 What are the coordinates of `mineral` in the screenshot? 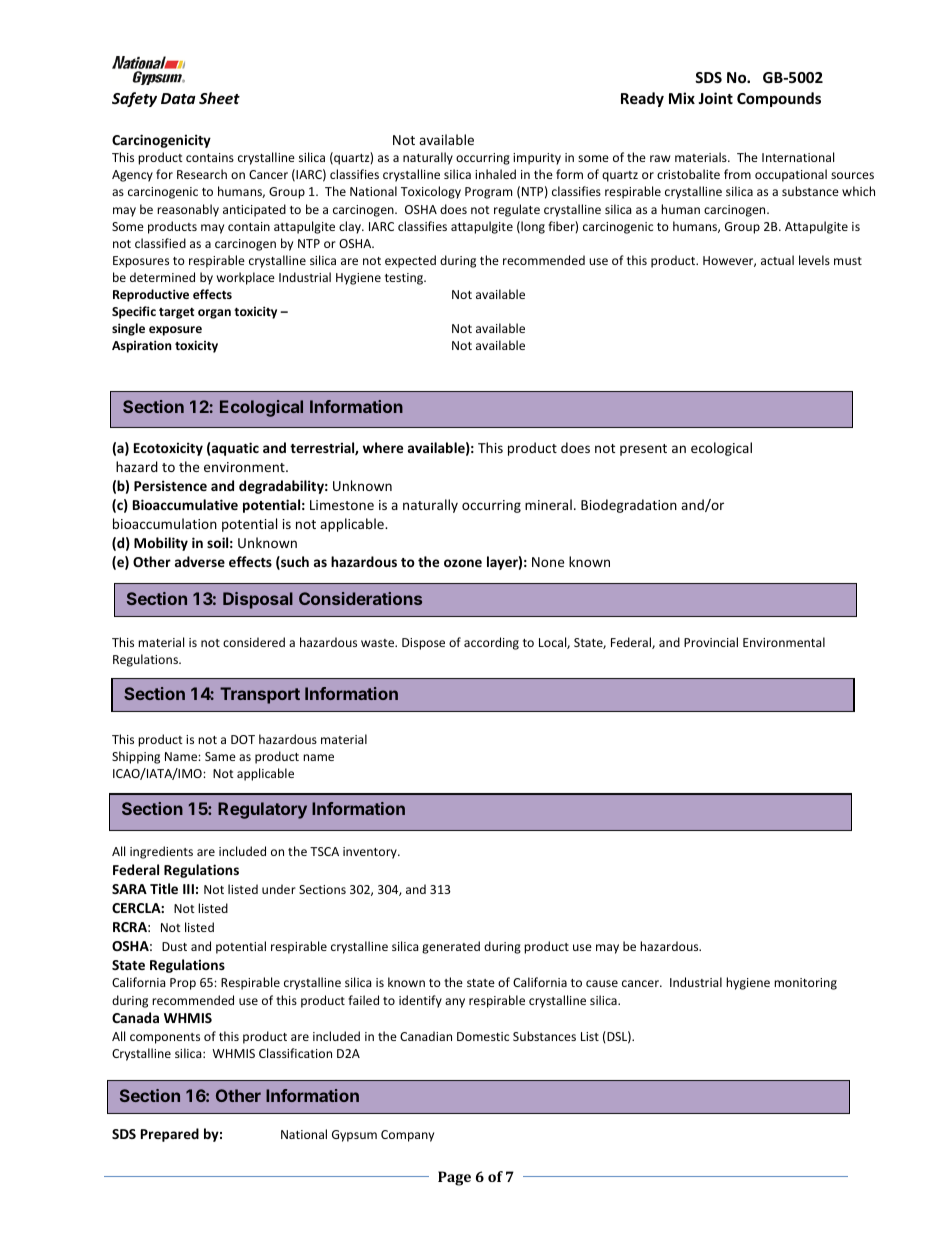 It's located at (548, 504).
